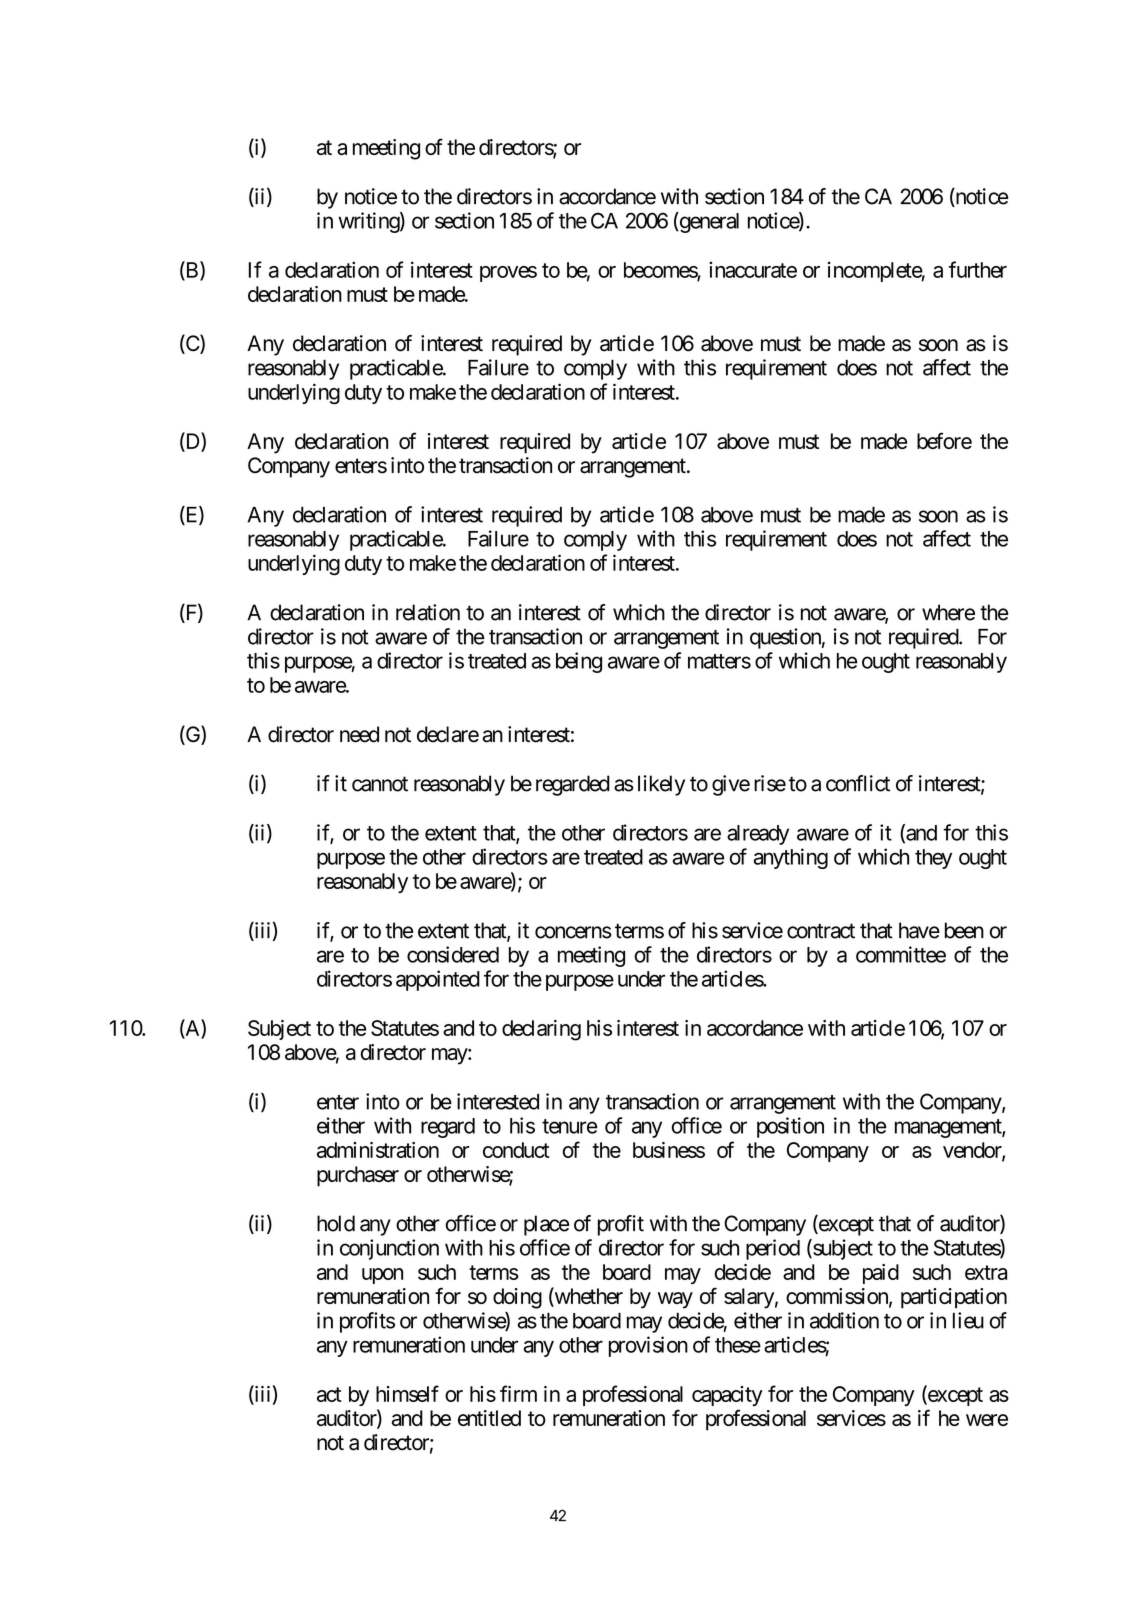 Image resolution: width=1141 pixels, height=1615 pixels. I want to click on likely, so click(661, 785).
